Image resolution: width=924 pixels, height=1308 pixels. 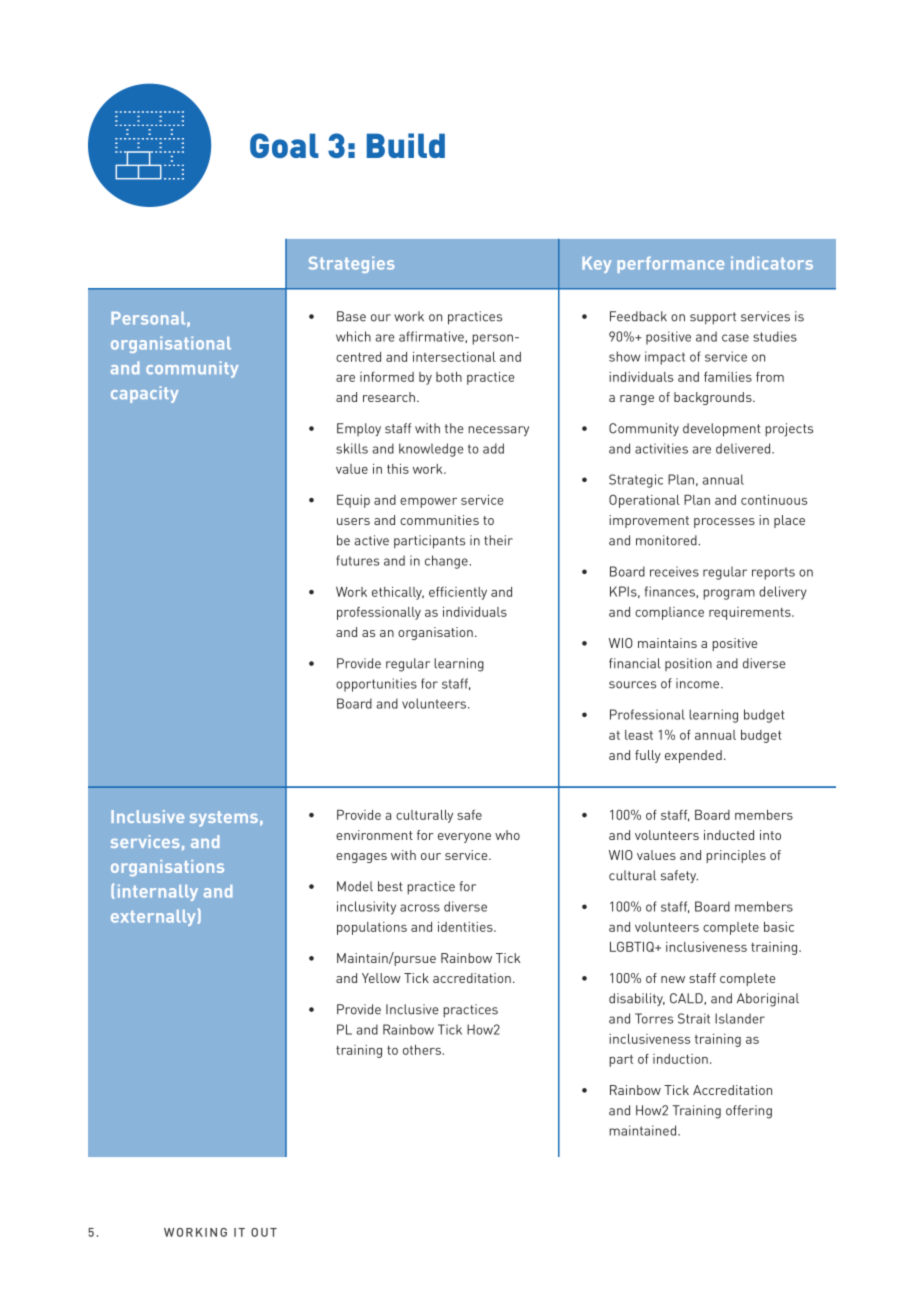 I want to click on induction, so click(x=680, y=1059).
